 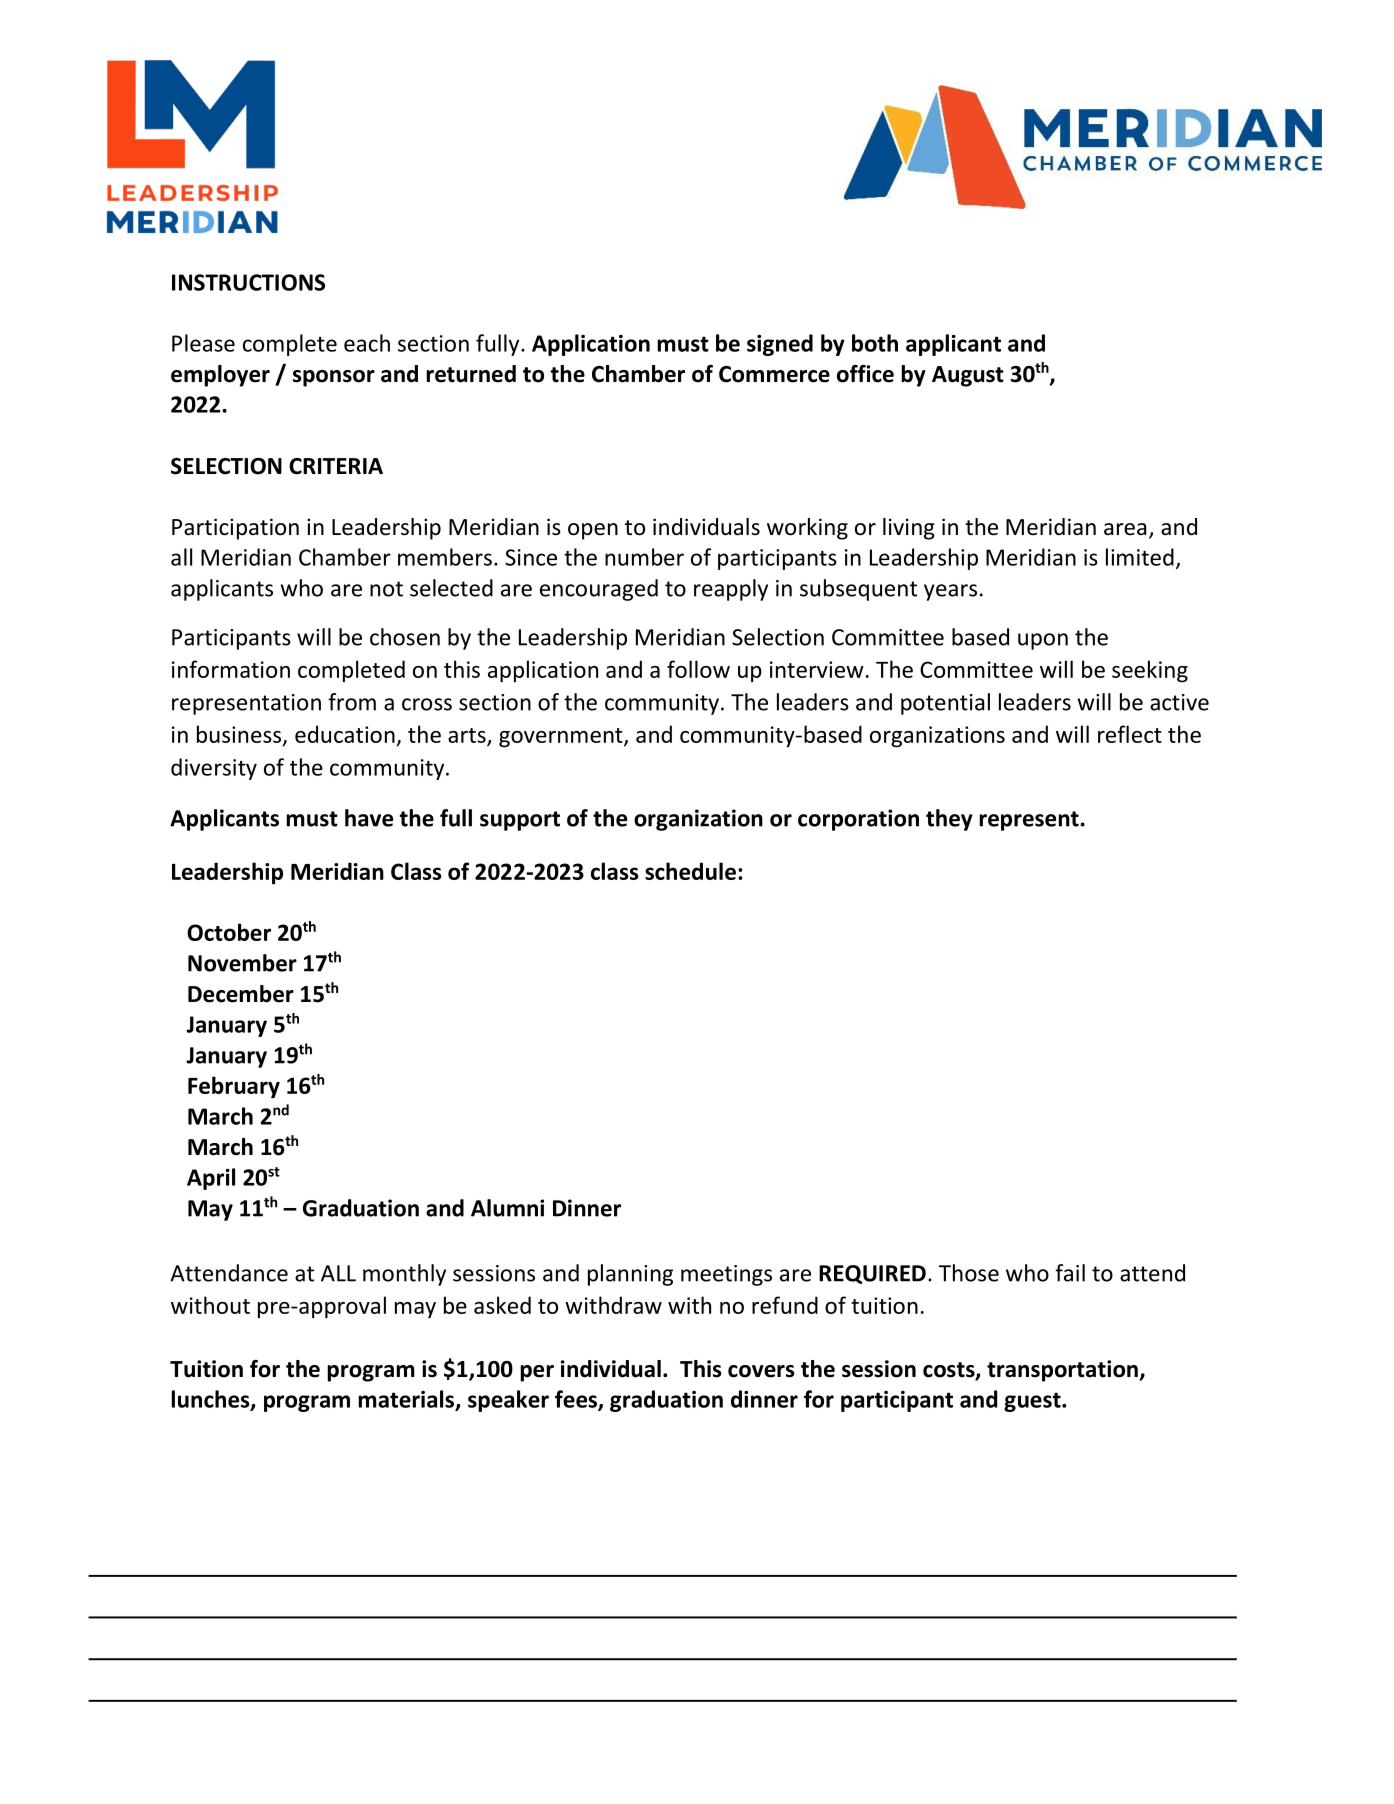 I want to click on covers, so click(x=761, y=1371).
